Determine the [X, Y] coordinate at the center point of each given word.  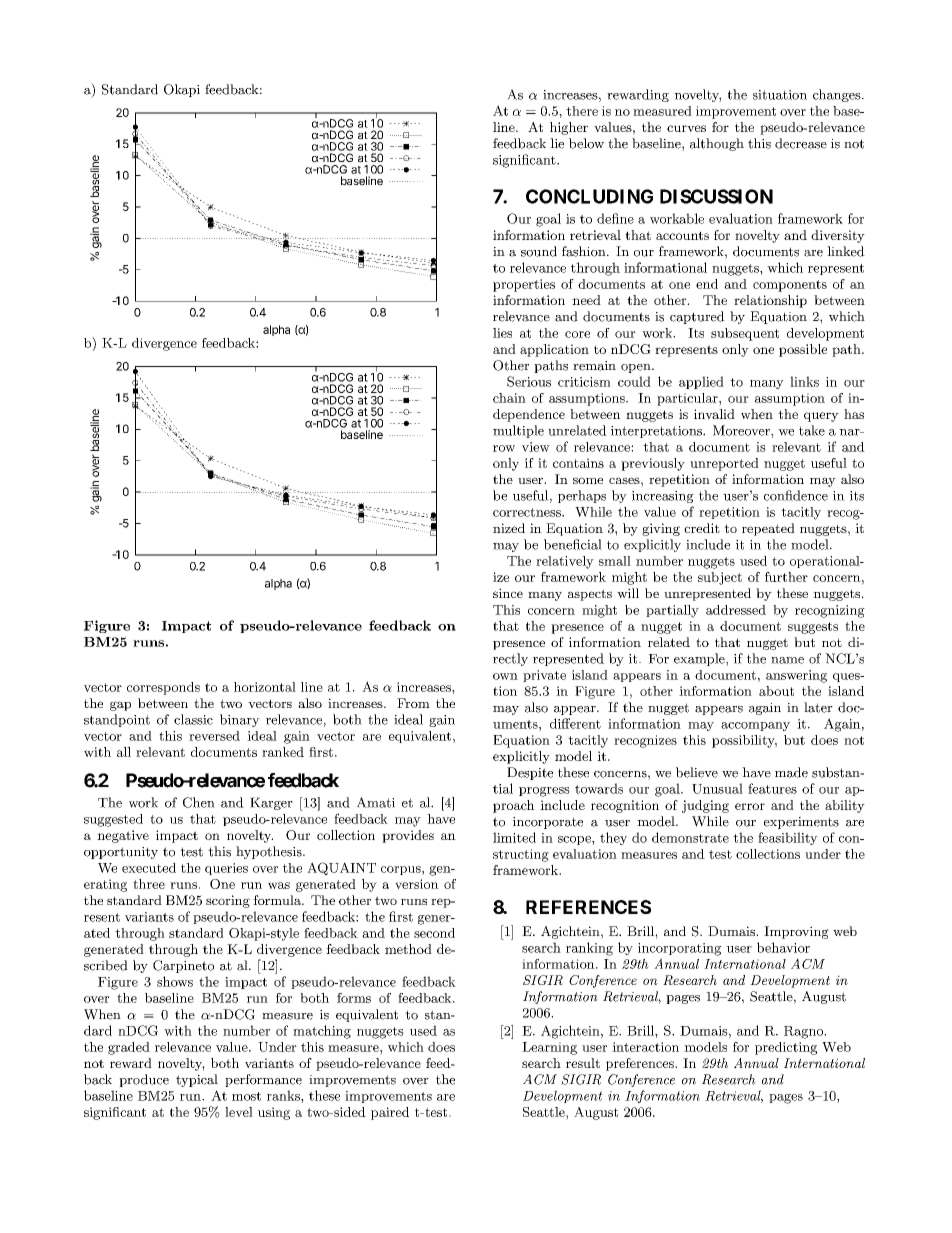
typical [197, 1080]
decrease [801, 143]
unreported [724, 464]
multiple [518, 431]
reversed [214, 736]
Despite [530, 773]
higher [569, 128]
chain [509, 398]
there [582, 111]
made [791, 772]
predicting [786, 1048]
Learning [549, 1048]
